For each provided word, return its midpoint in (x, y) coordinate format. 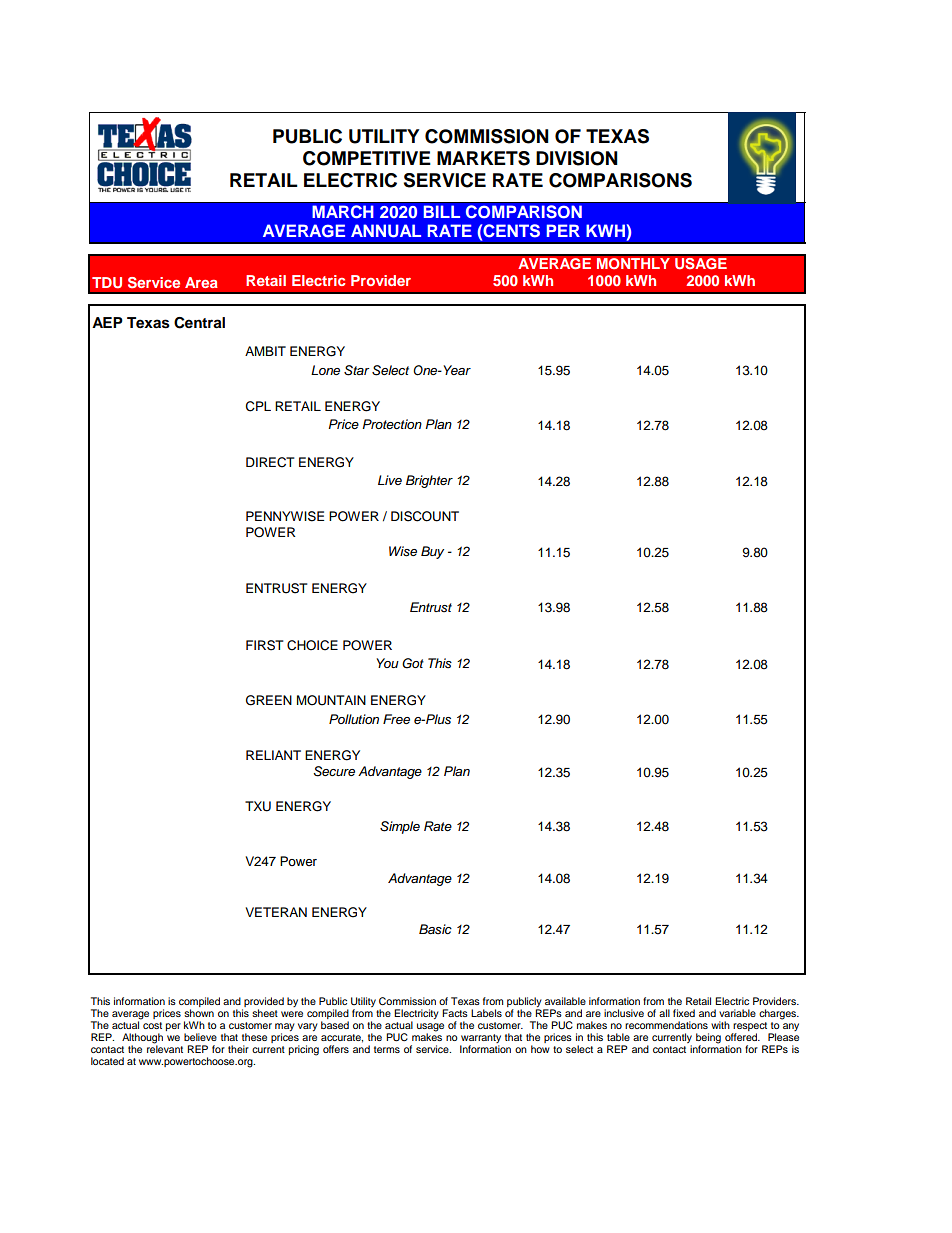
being (708, 1038)
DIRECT (270, 462)
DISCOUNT (425, 516)
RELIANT (273, 755)
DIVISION (577, 158)
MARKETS (483, 158)
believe (200, 1037)
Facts (455, 1013)
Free (396, 719)
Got (413, 663)
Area (201, 282)
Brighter (429, 481)
